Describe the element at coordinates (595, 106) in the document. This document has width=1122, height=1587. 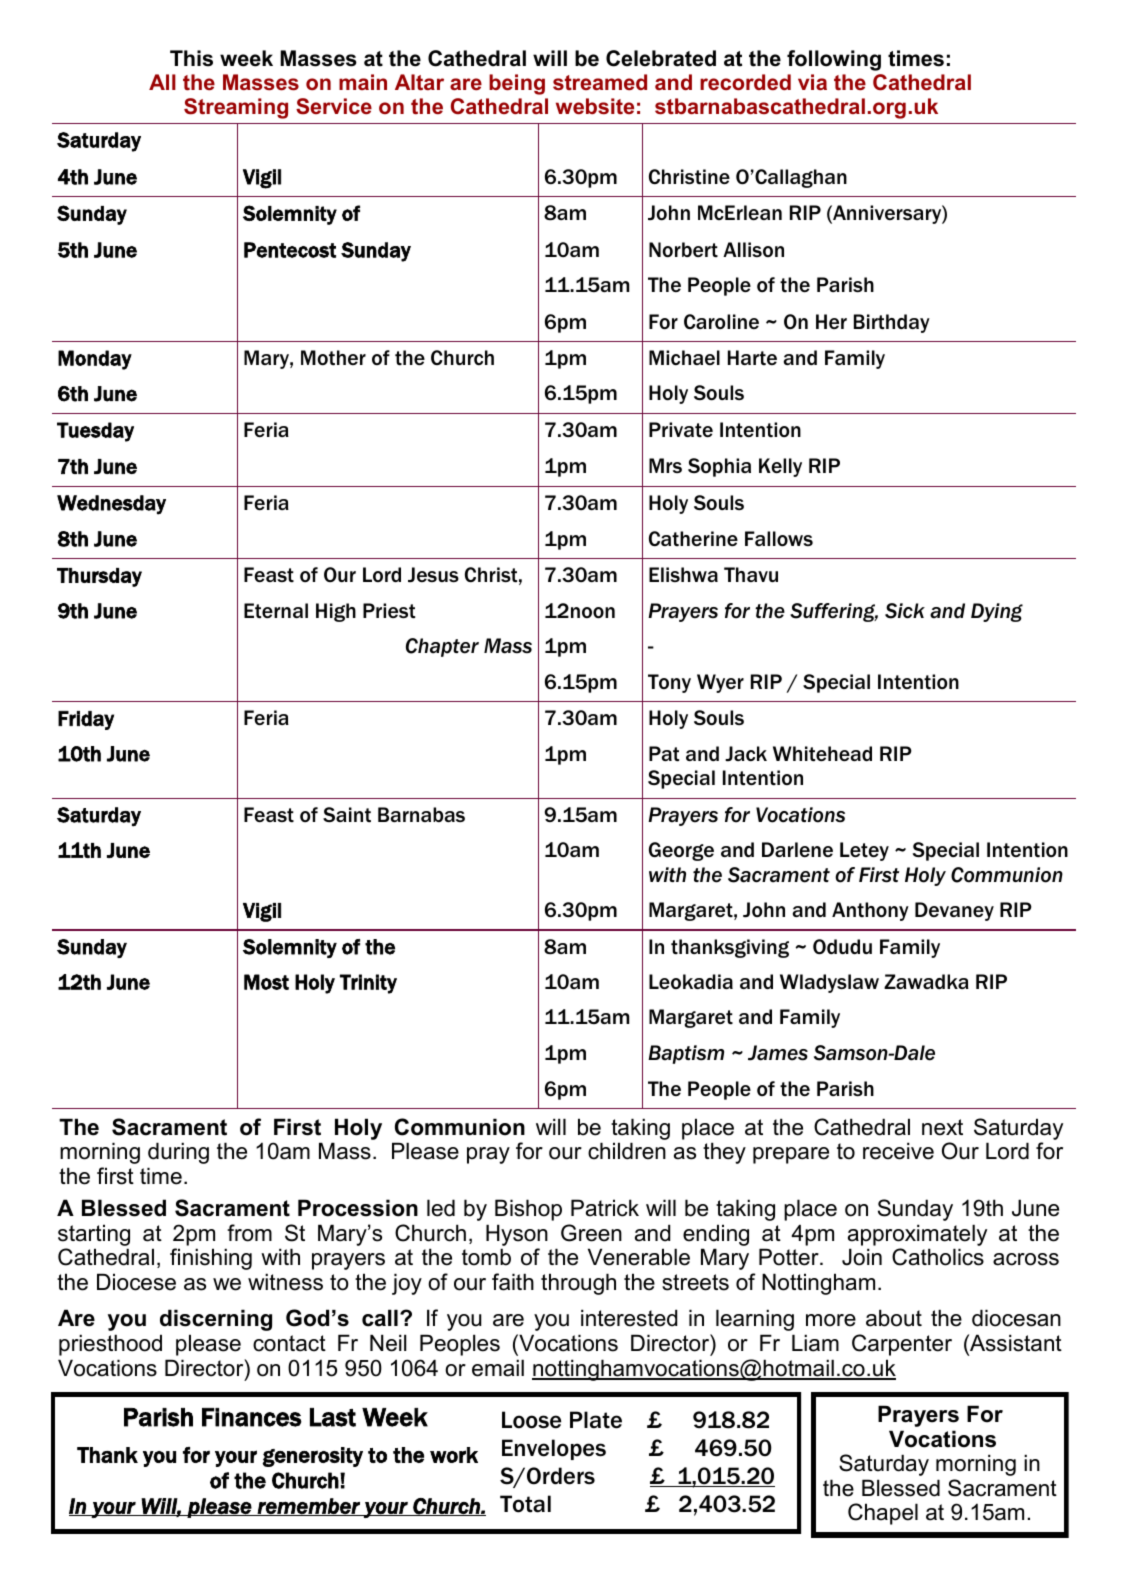
I see `website` at that location.
